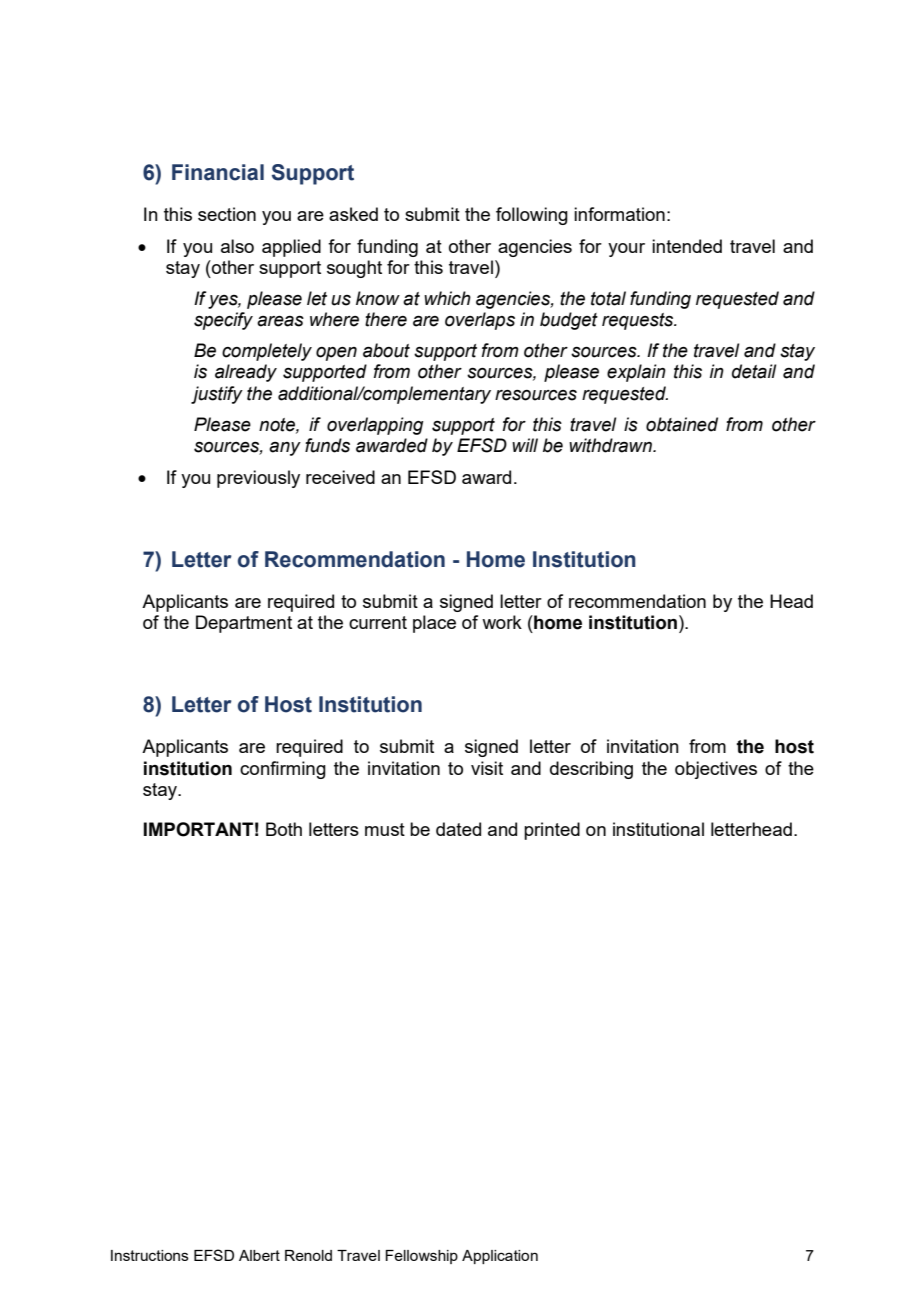 The image size is (924, 1308). What do you see at coordinates (687, 246) in the screenshot?
I see `intended` at bounding box center [687, 246].
